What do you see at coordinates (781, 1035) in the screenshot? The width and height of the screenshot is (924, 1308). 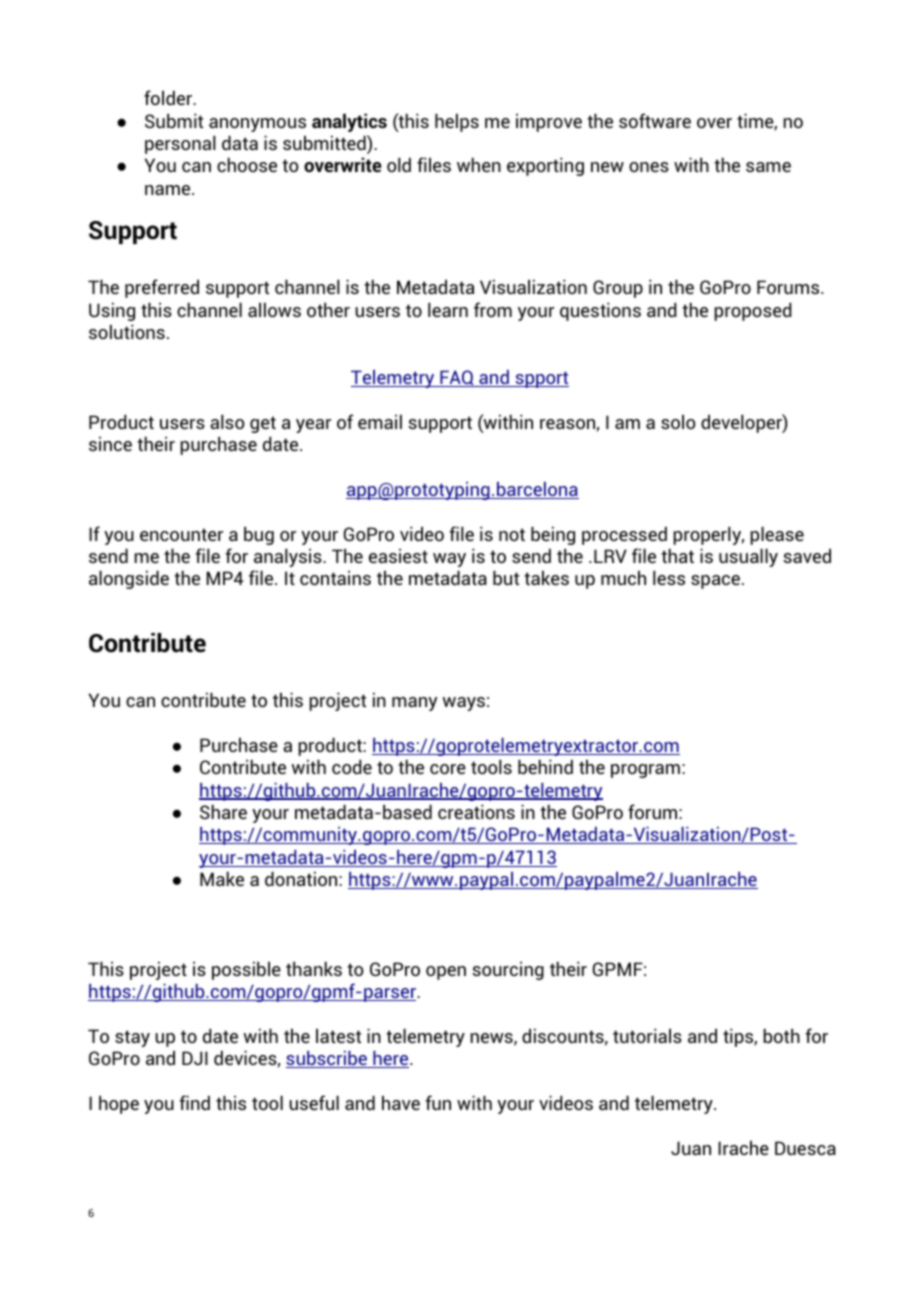 I see `both` at bounding box center [781, 1035].
